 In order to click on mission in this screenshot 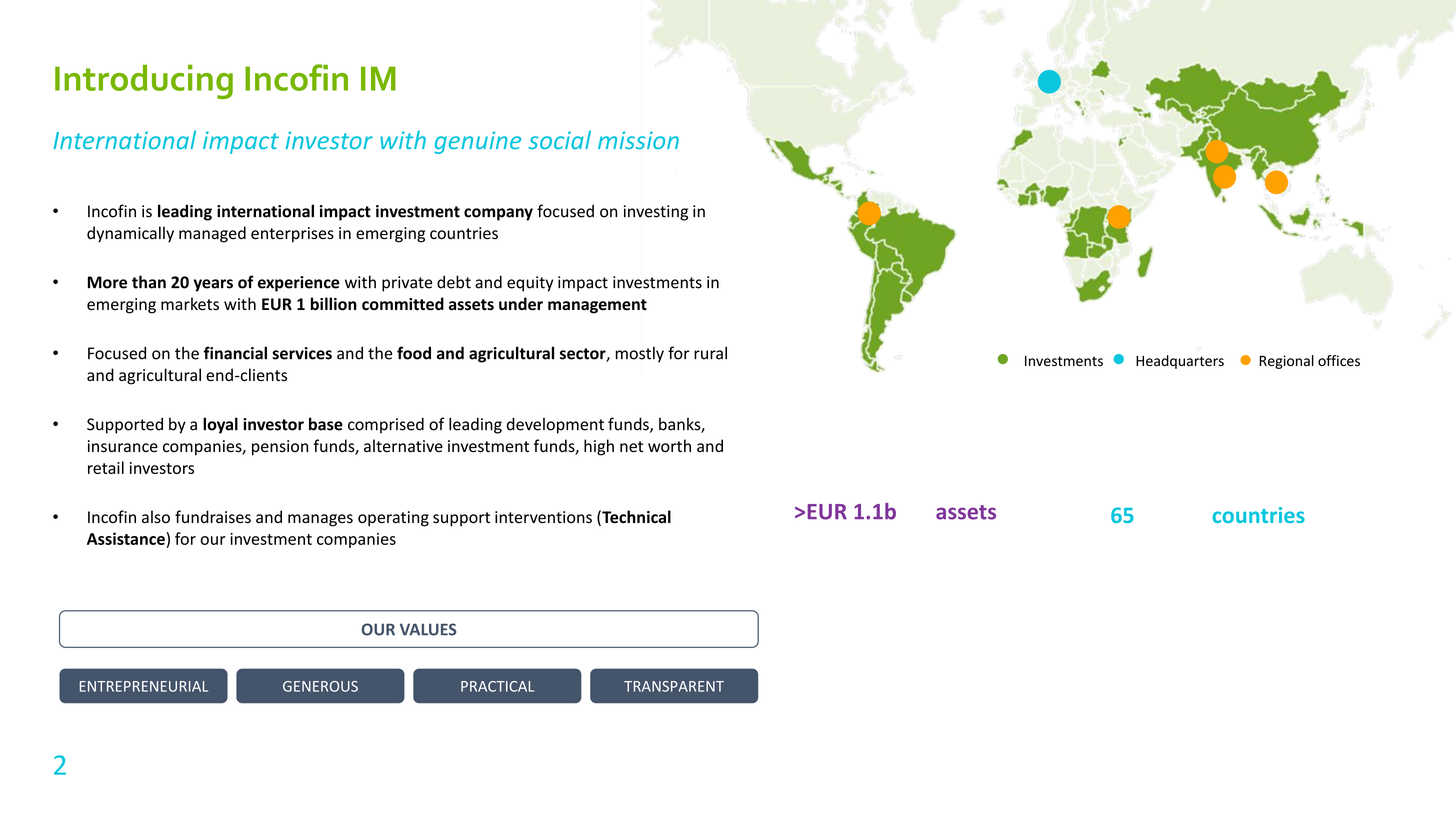, I will do `click(638, 140)`.
